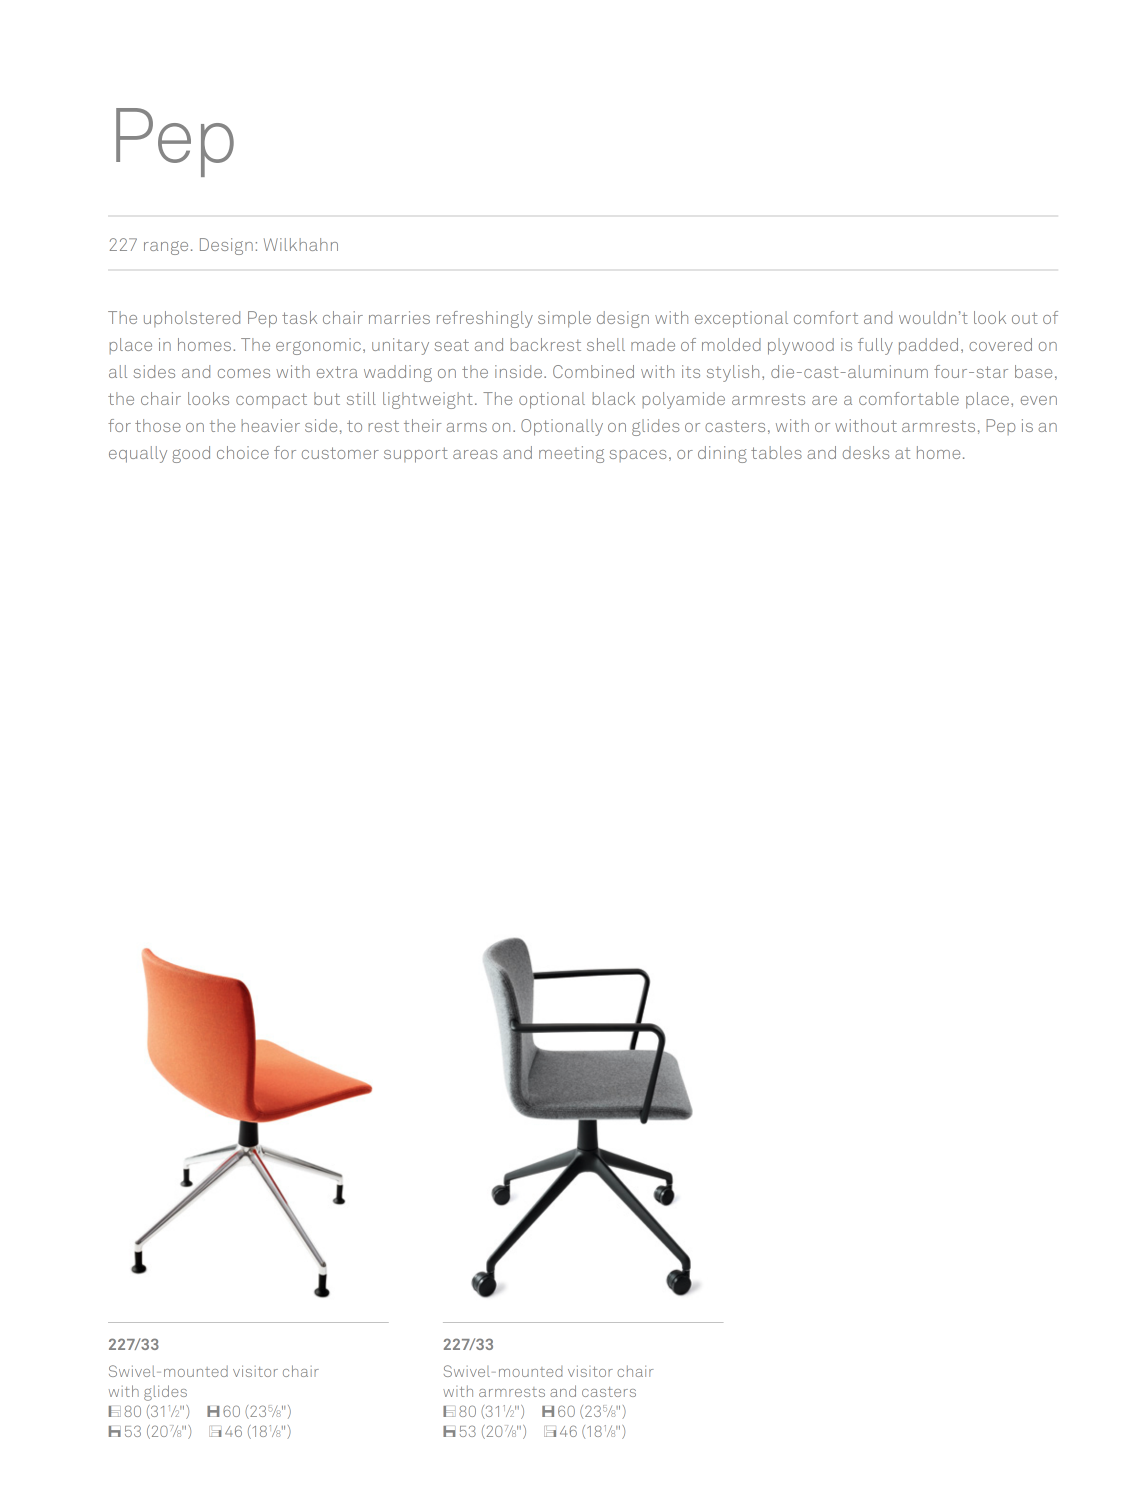 The height and width of the document is (1512, 1134). I want to click on upholstered, so click(192, 319).
